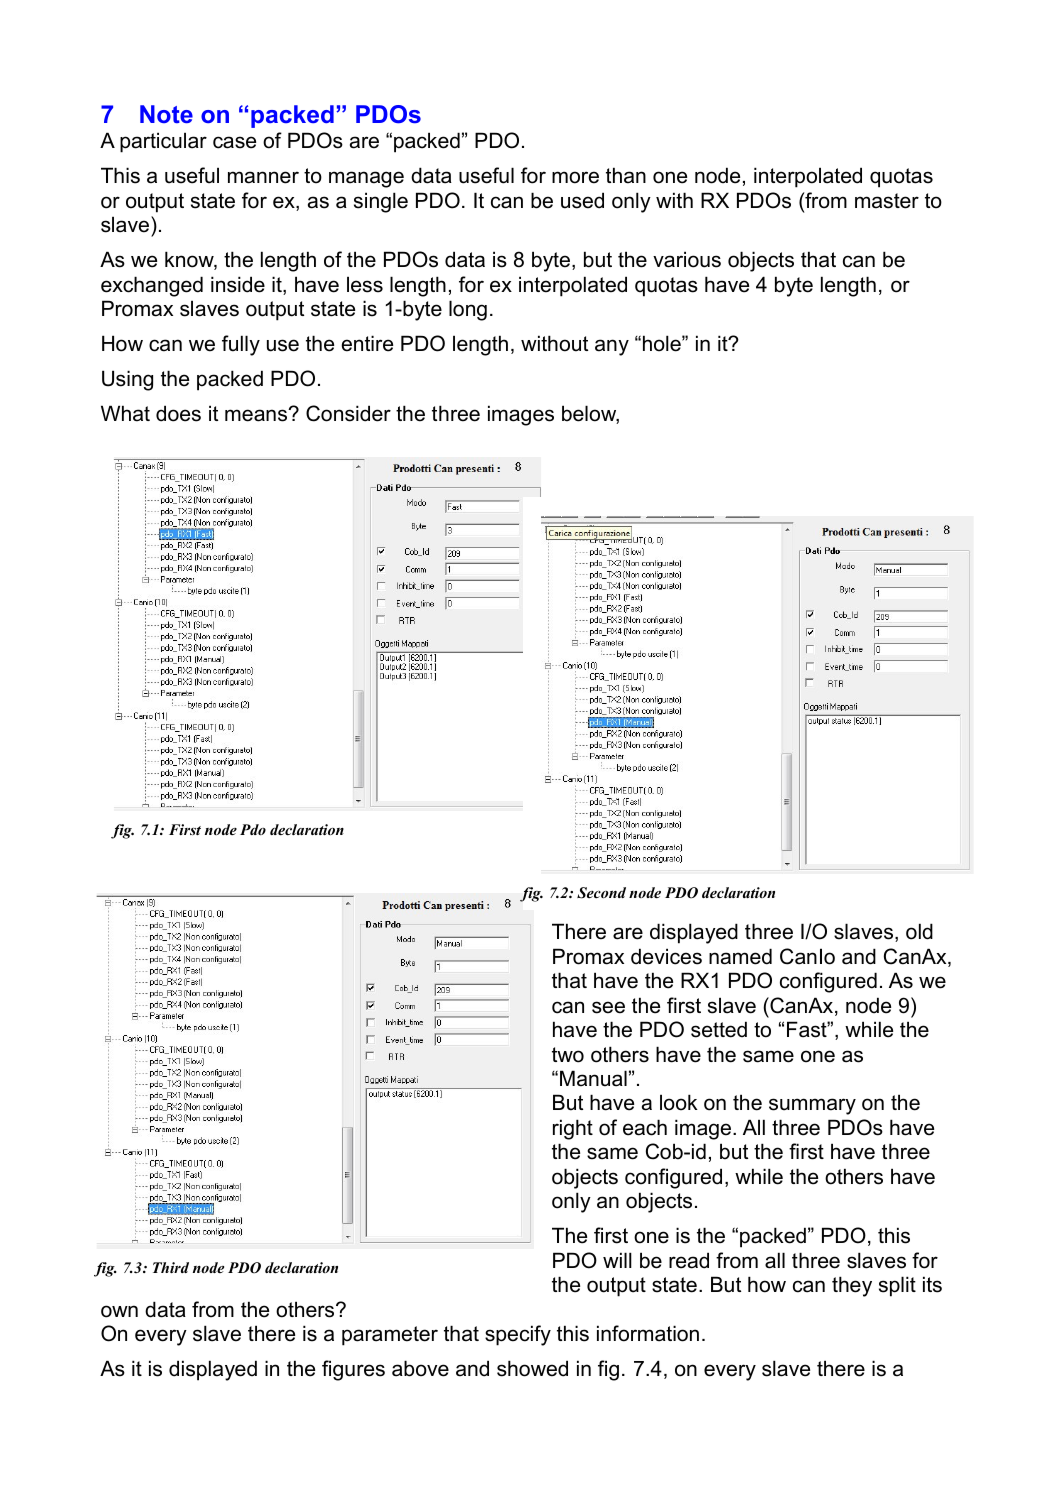  I want to click on Consider, so click(348, 413).
